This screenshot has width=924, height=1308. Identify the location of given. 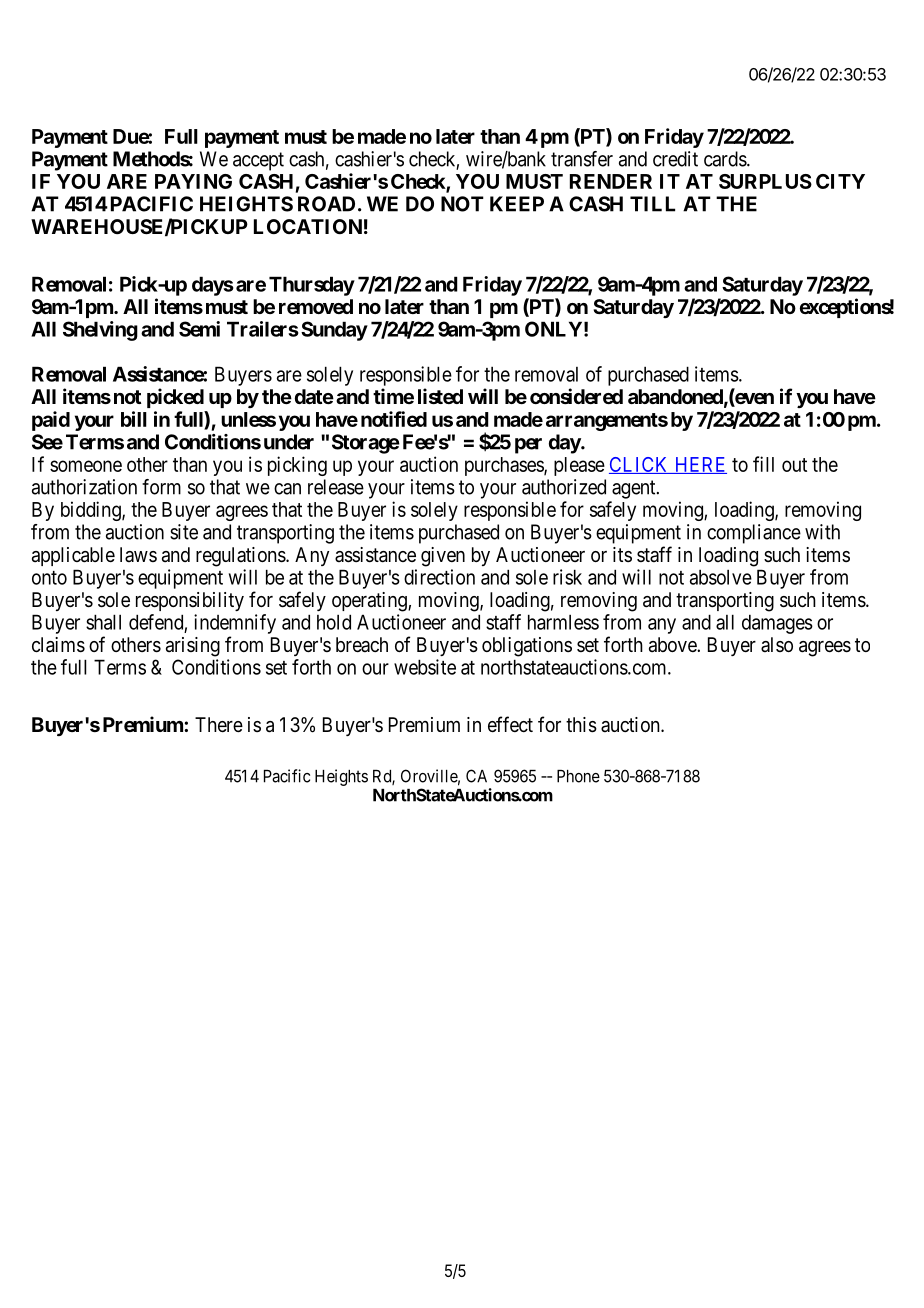
(443, 557).
